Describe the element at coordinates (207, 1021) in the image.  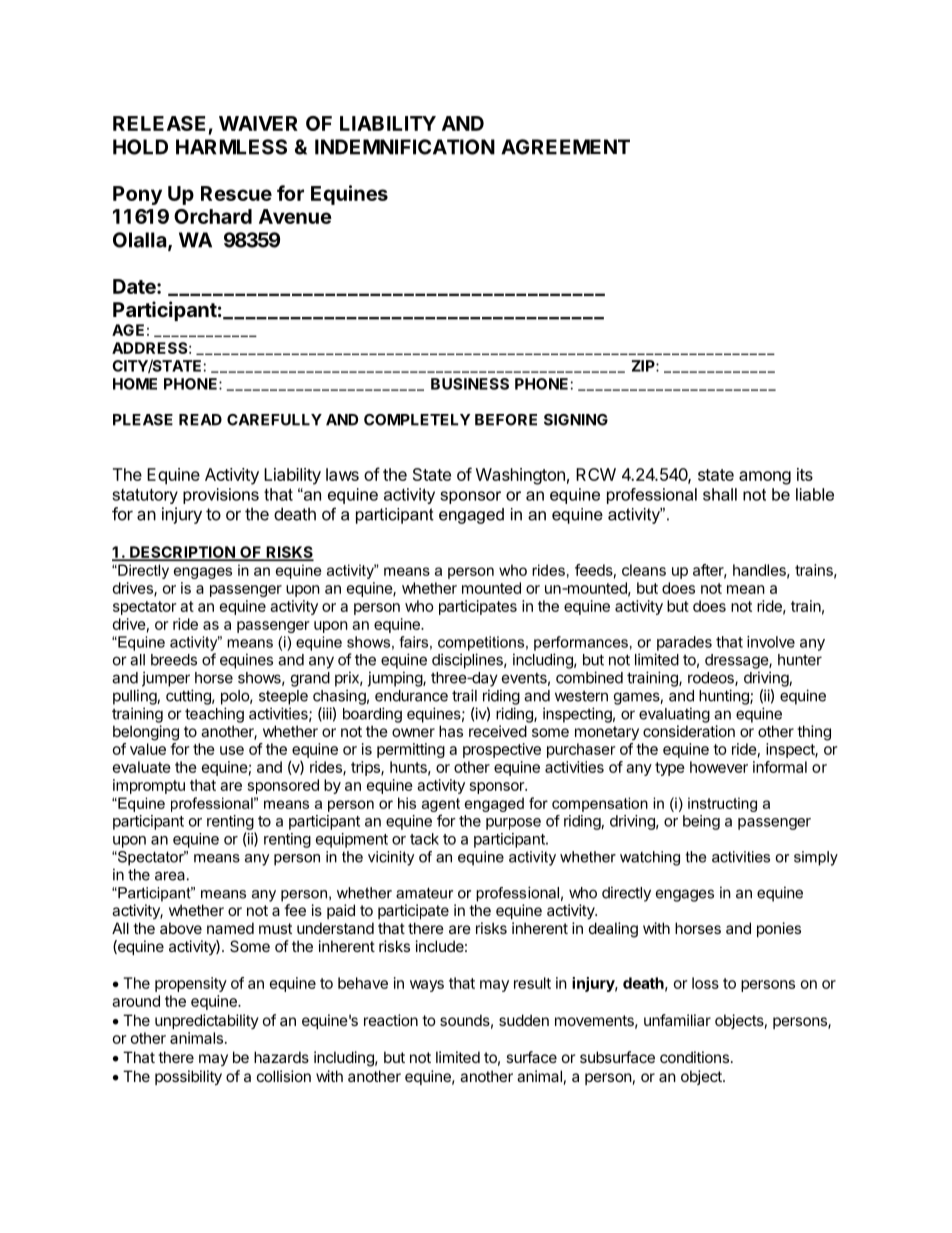
I see `unpredictability` at that location.
